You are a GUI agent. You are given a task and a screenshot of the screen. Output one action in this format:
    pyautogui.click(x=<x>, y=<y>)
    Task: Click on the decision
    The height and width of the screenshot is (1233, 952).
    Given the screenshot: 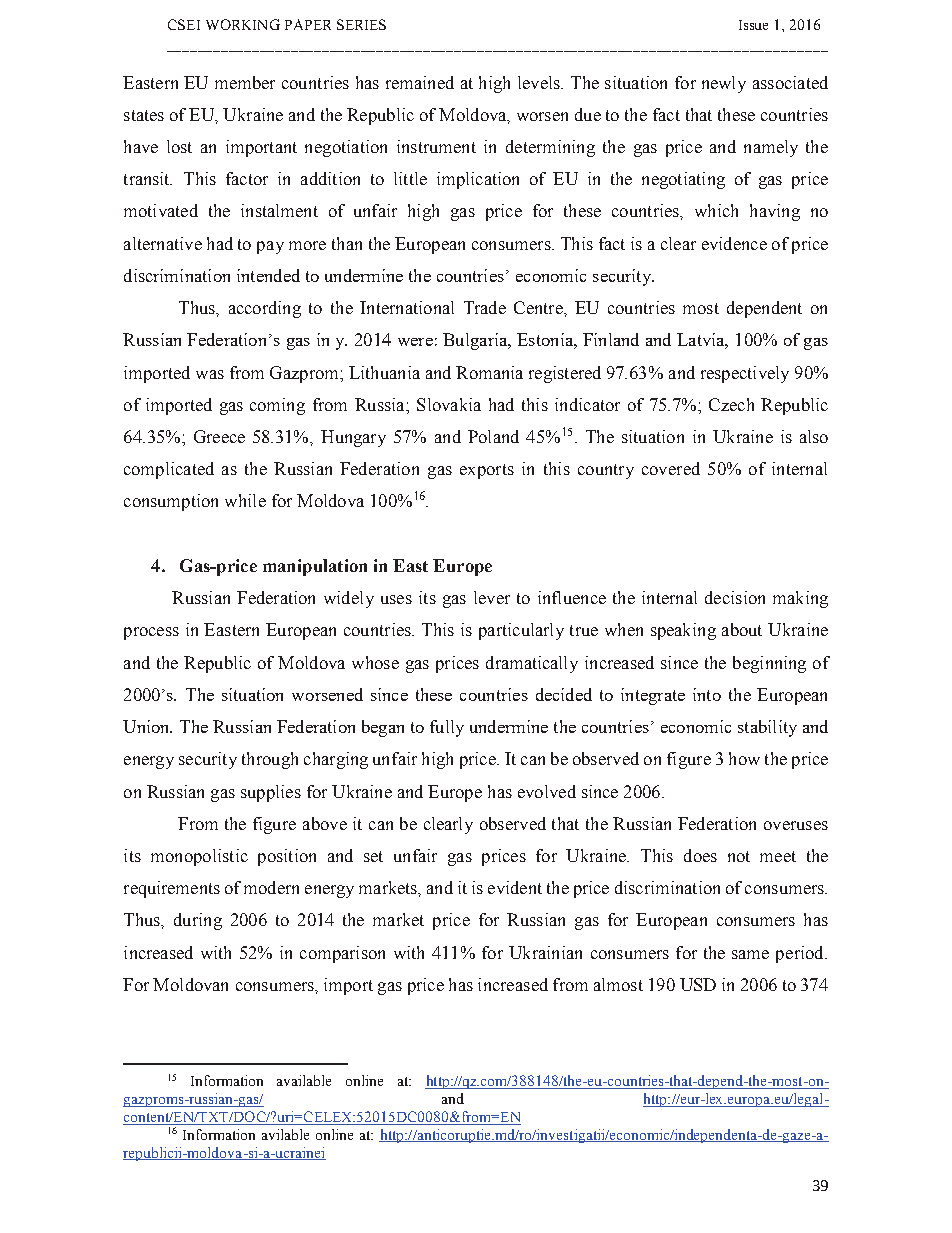 What is the action you would take?
    pyautogui.click(x=735, y=597)
